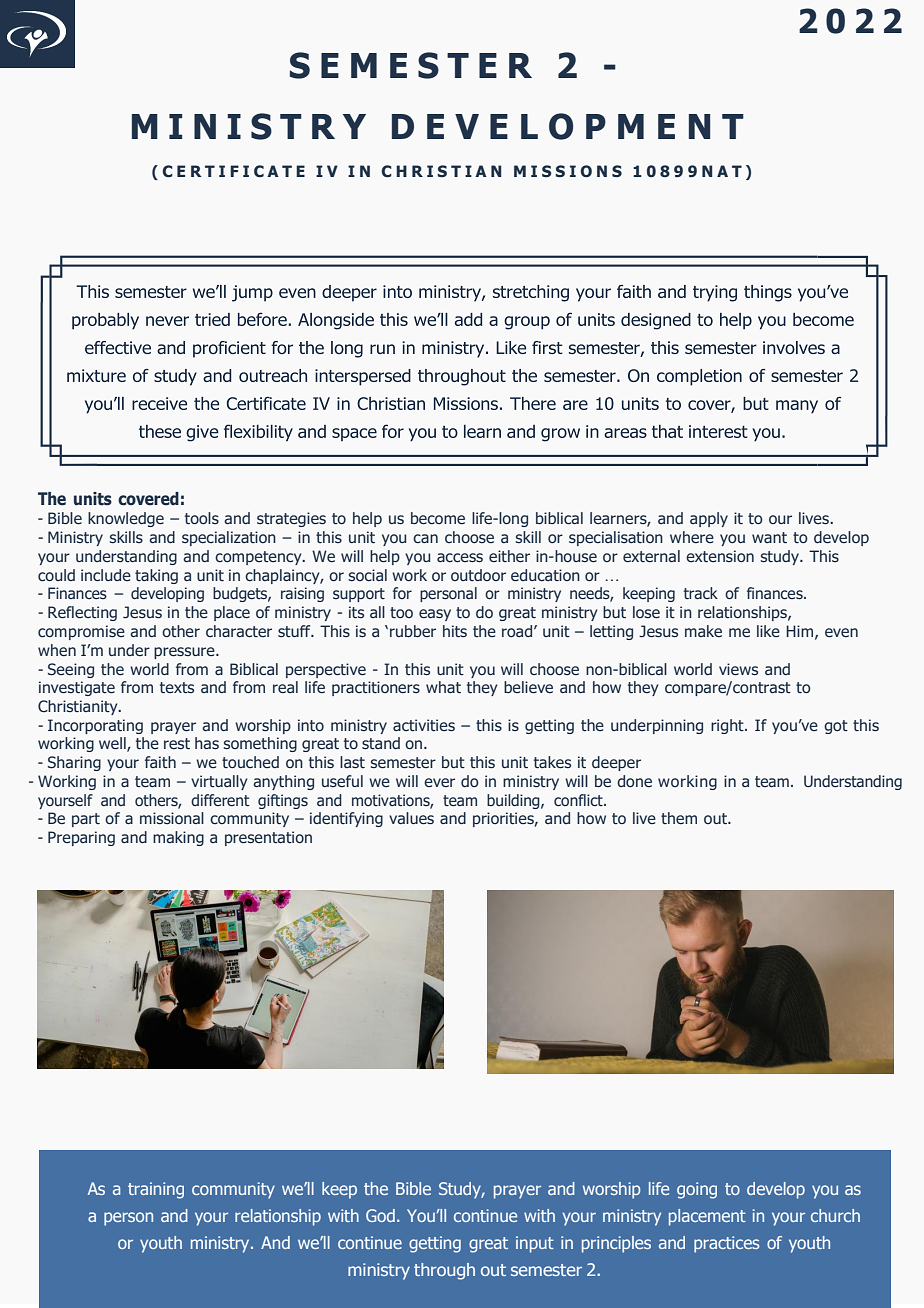  Describe the element at coordinates (697, 1190) in the image. I see `going` at that location.
